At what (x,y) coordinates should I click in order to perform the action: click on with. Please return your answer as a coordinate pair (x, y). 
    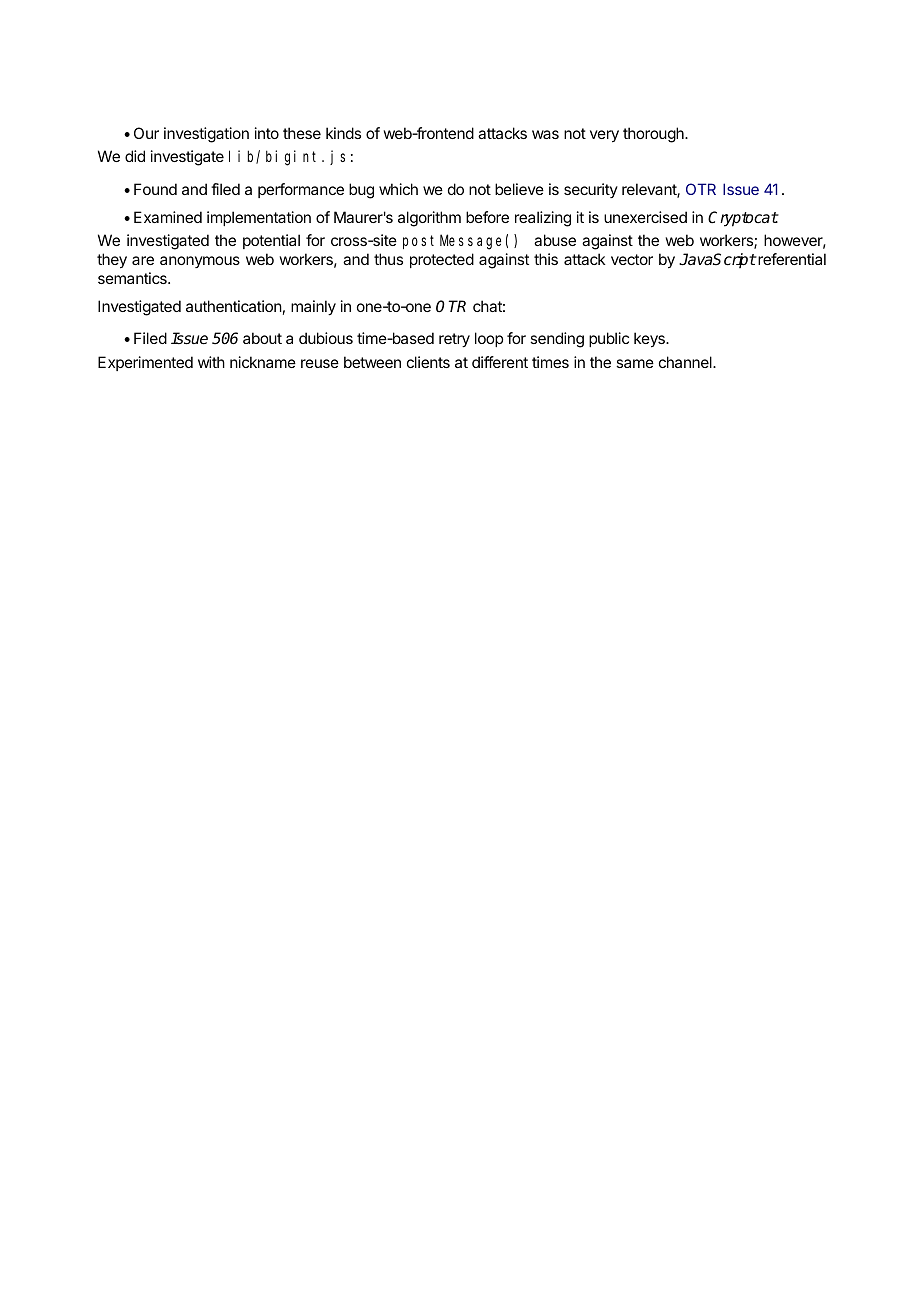
    Looking at the image, I should click on (211, 362).
